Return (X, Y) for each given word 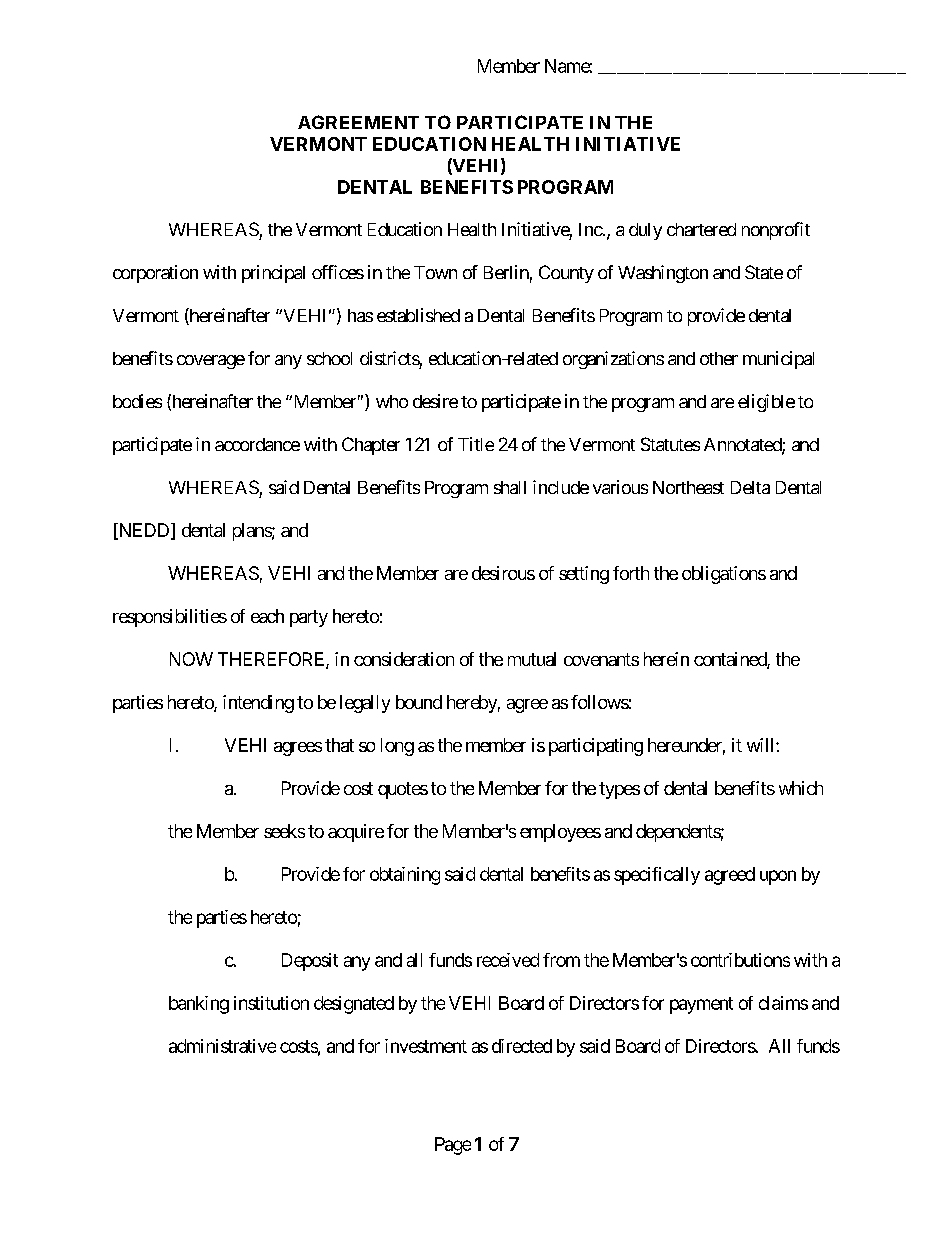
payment (701, 1005)
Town (435, 272)
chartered (701, 229)
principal (273, 274)
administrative (222, 1046)
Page (453, 1146)
